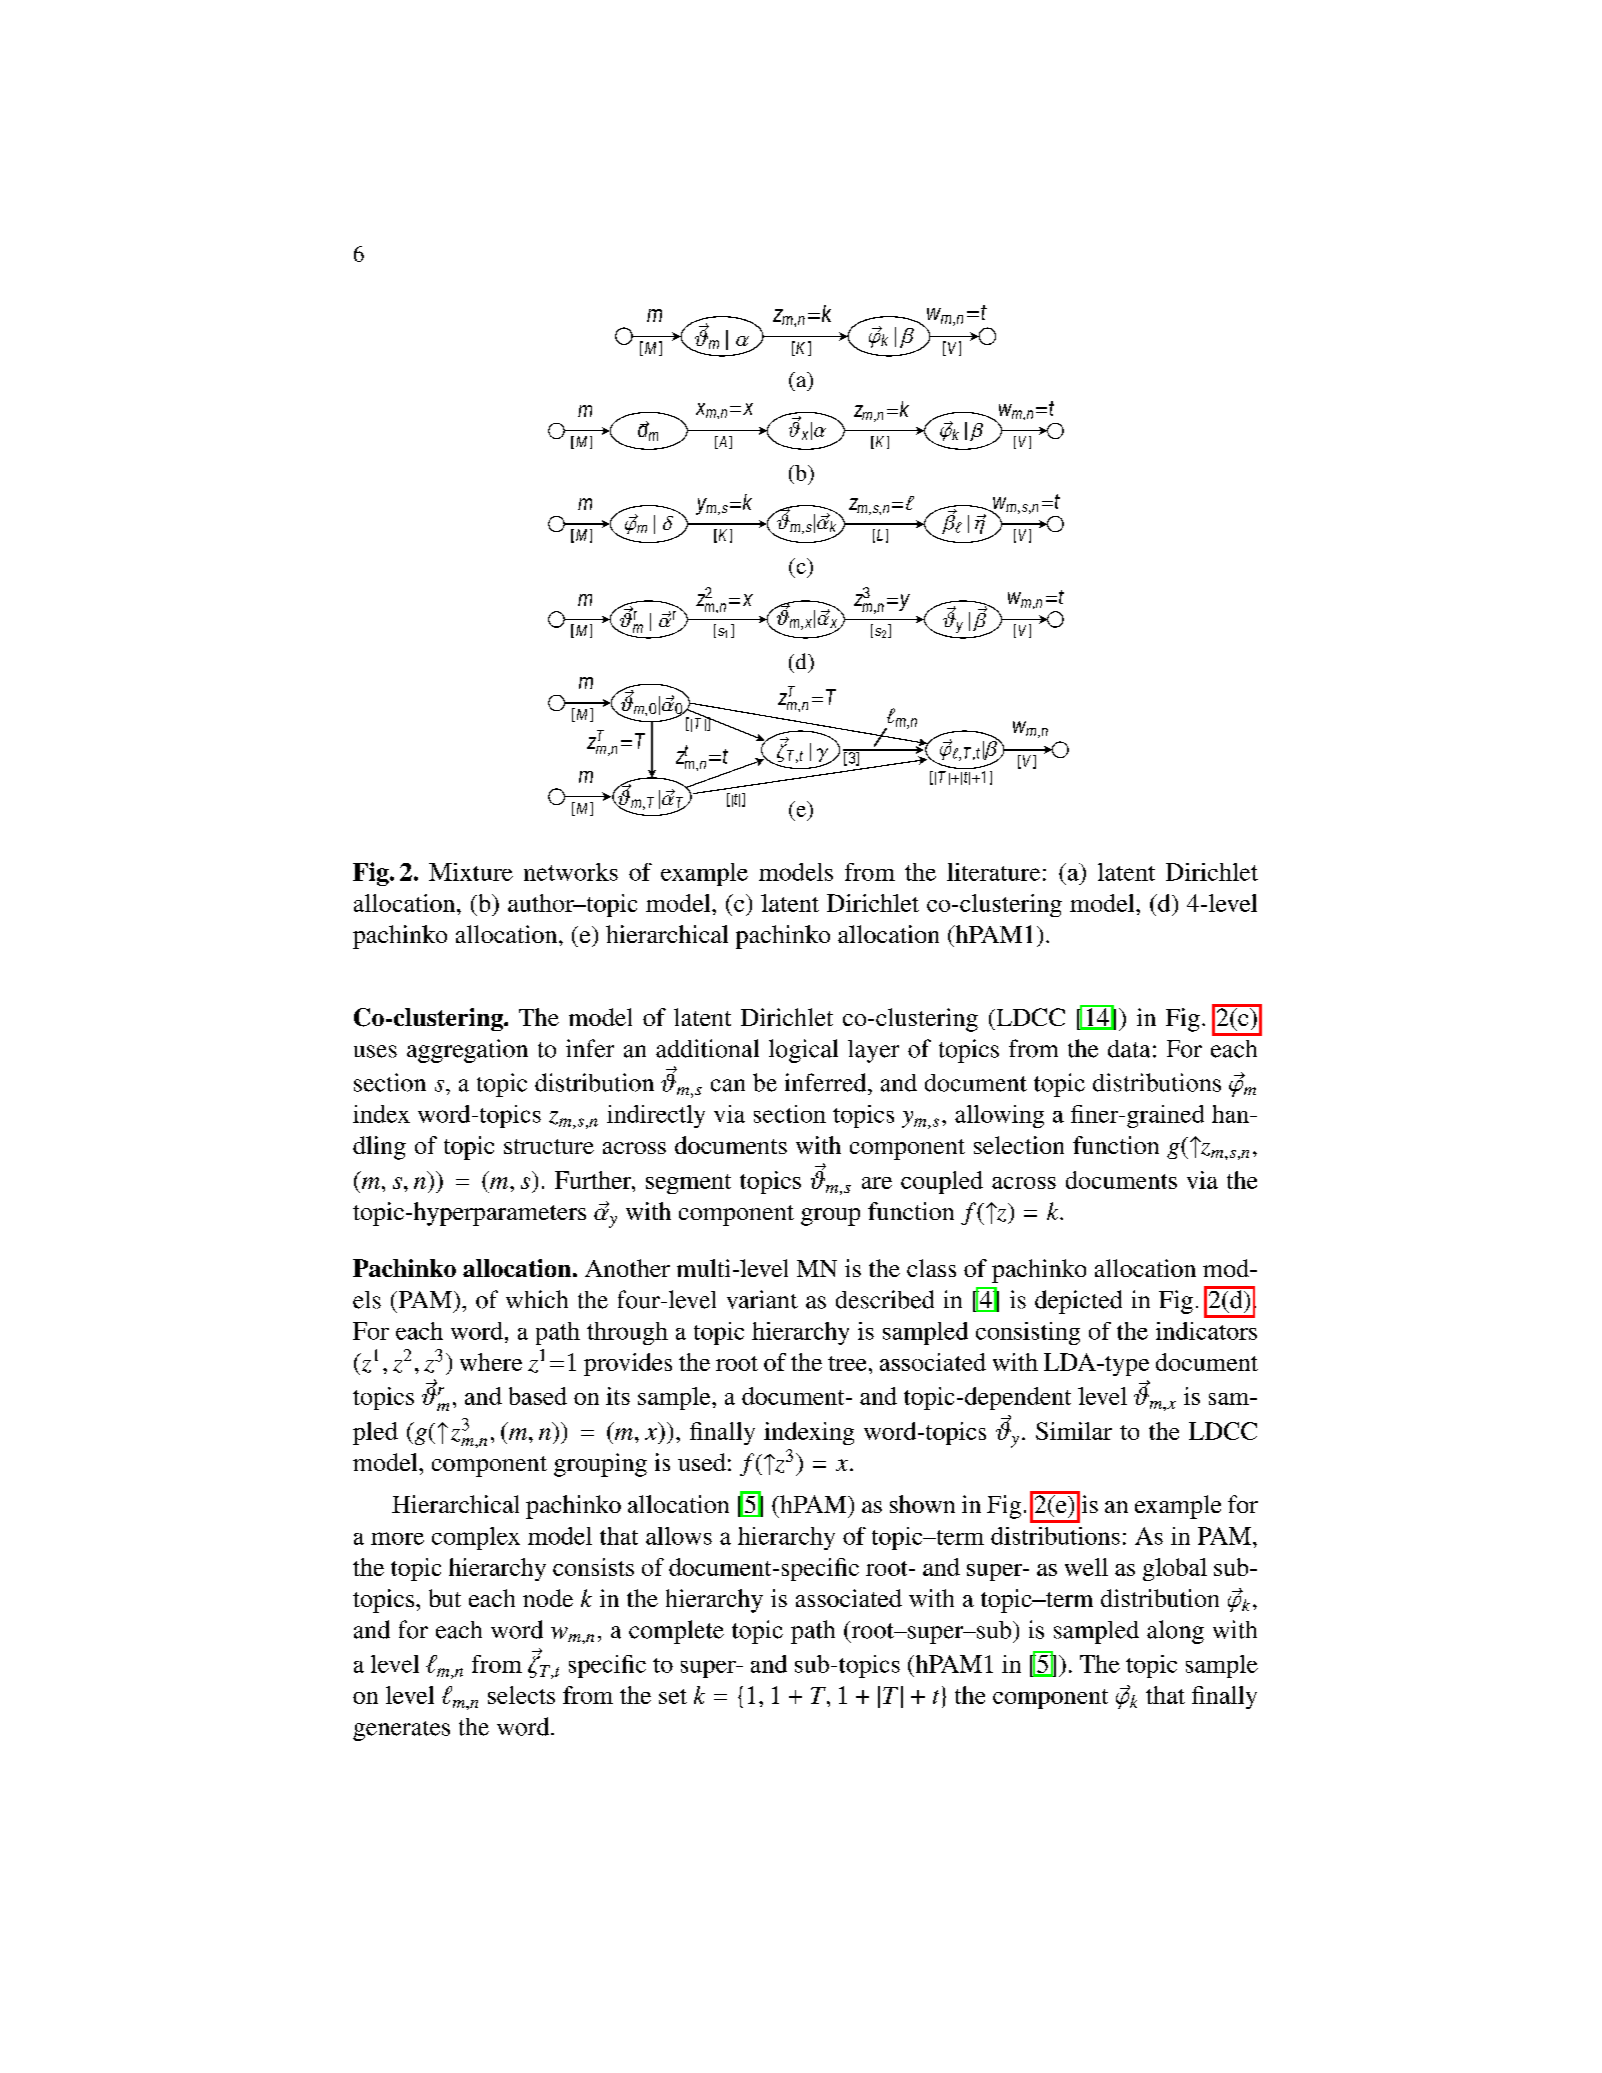 This image has height=2073, width=1602. I want to click on selects, so click(521, 1695).
